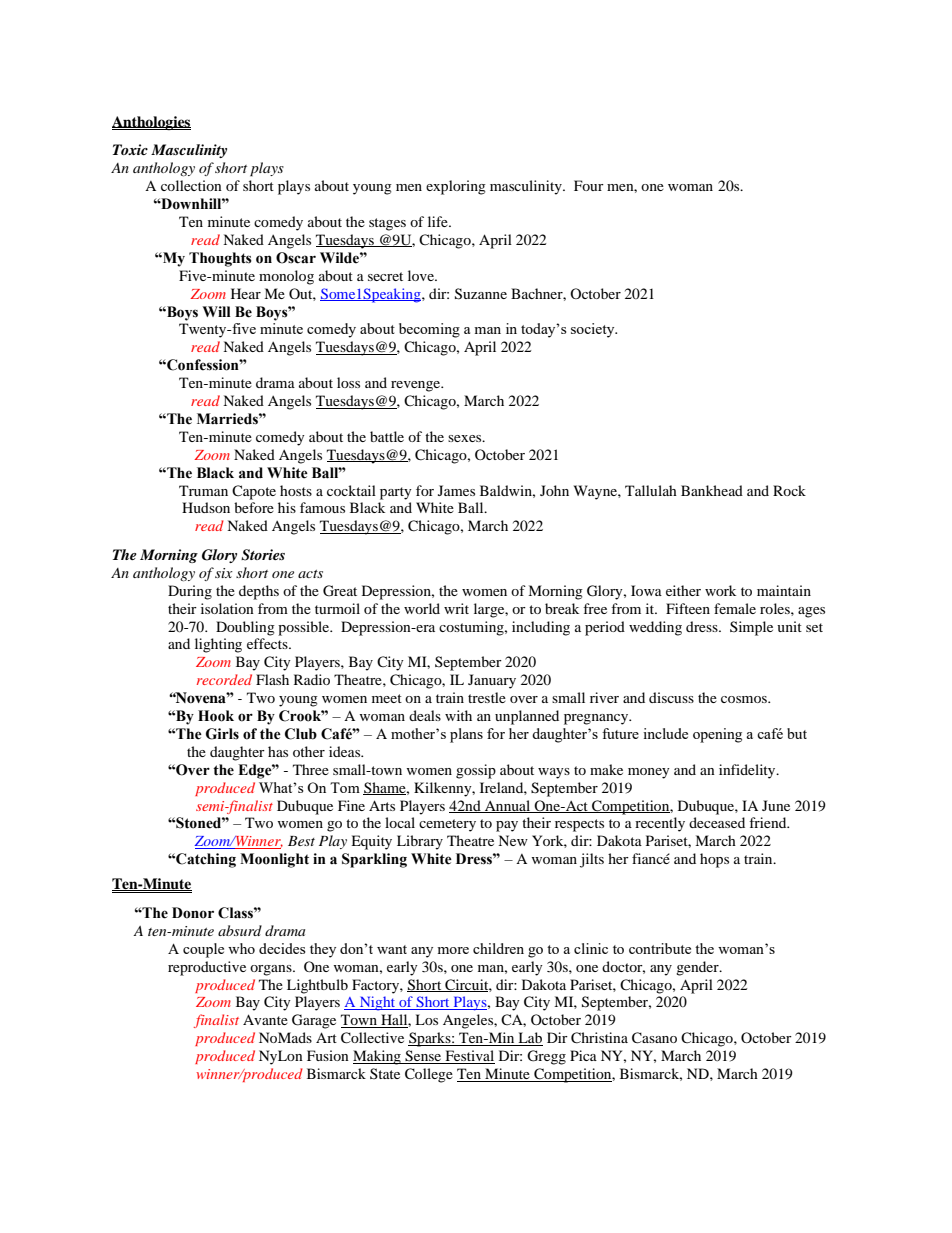  What do you see at coordinates (191, 185) in the screenshot?
I see `collection` at bounding box center [191, 185].
